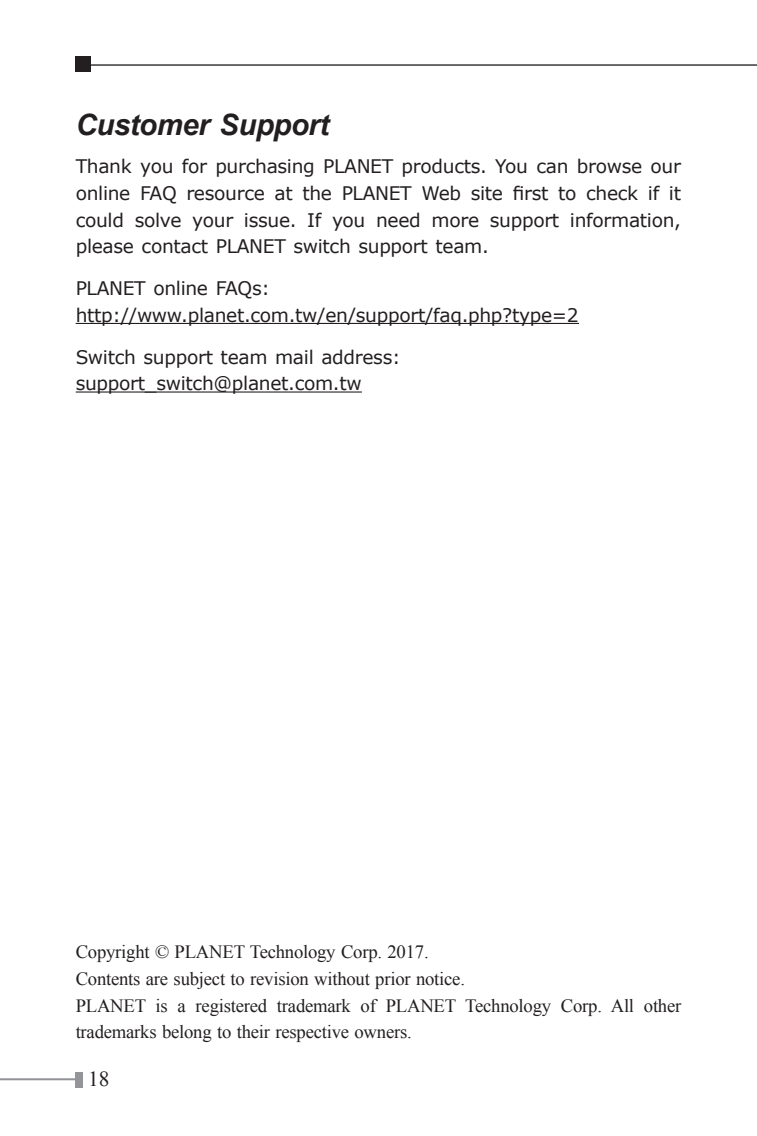 This screenshot has height=1136, width=757. Describe the element at coordinates (157, 981) in the screenshot. I see `are` at that location.
